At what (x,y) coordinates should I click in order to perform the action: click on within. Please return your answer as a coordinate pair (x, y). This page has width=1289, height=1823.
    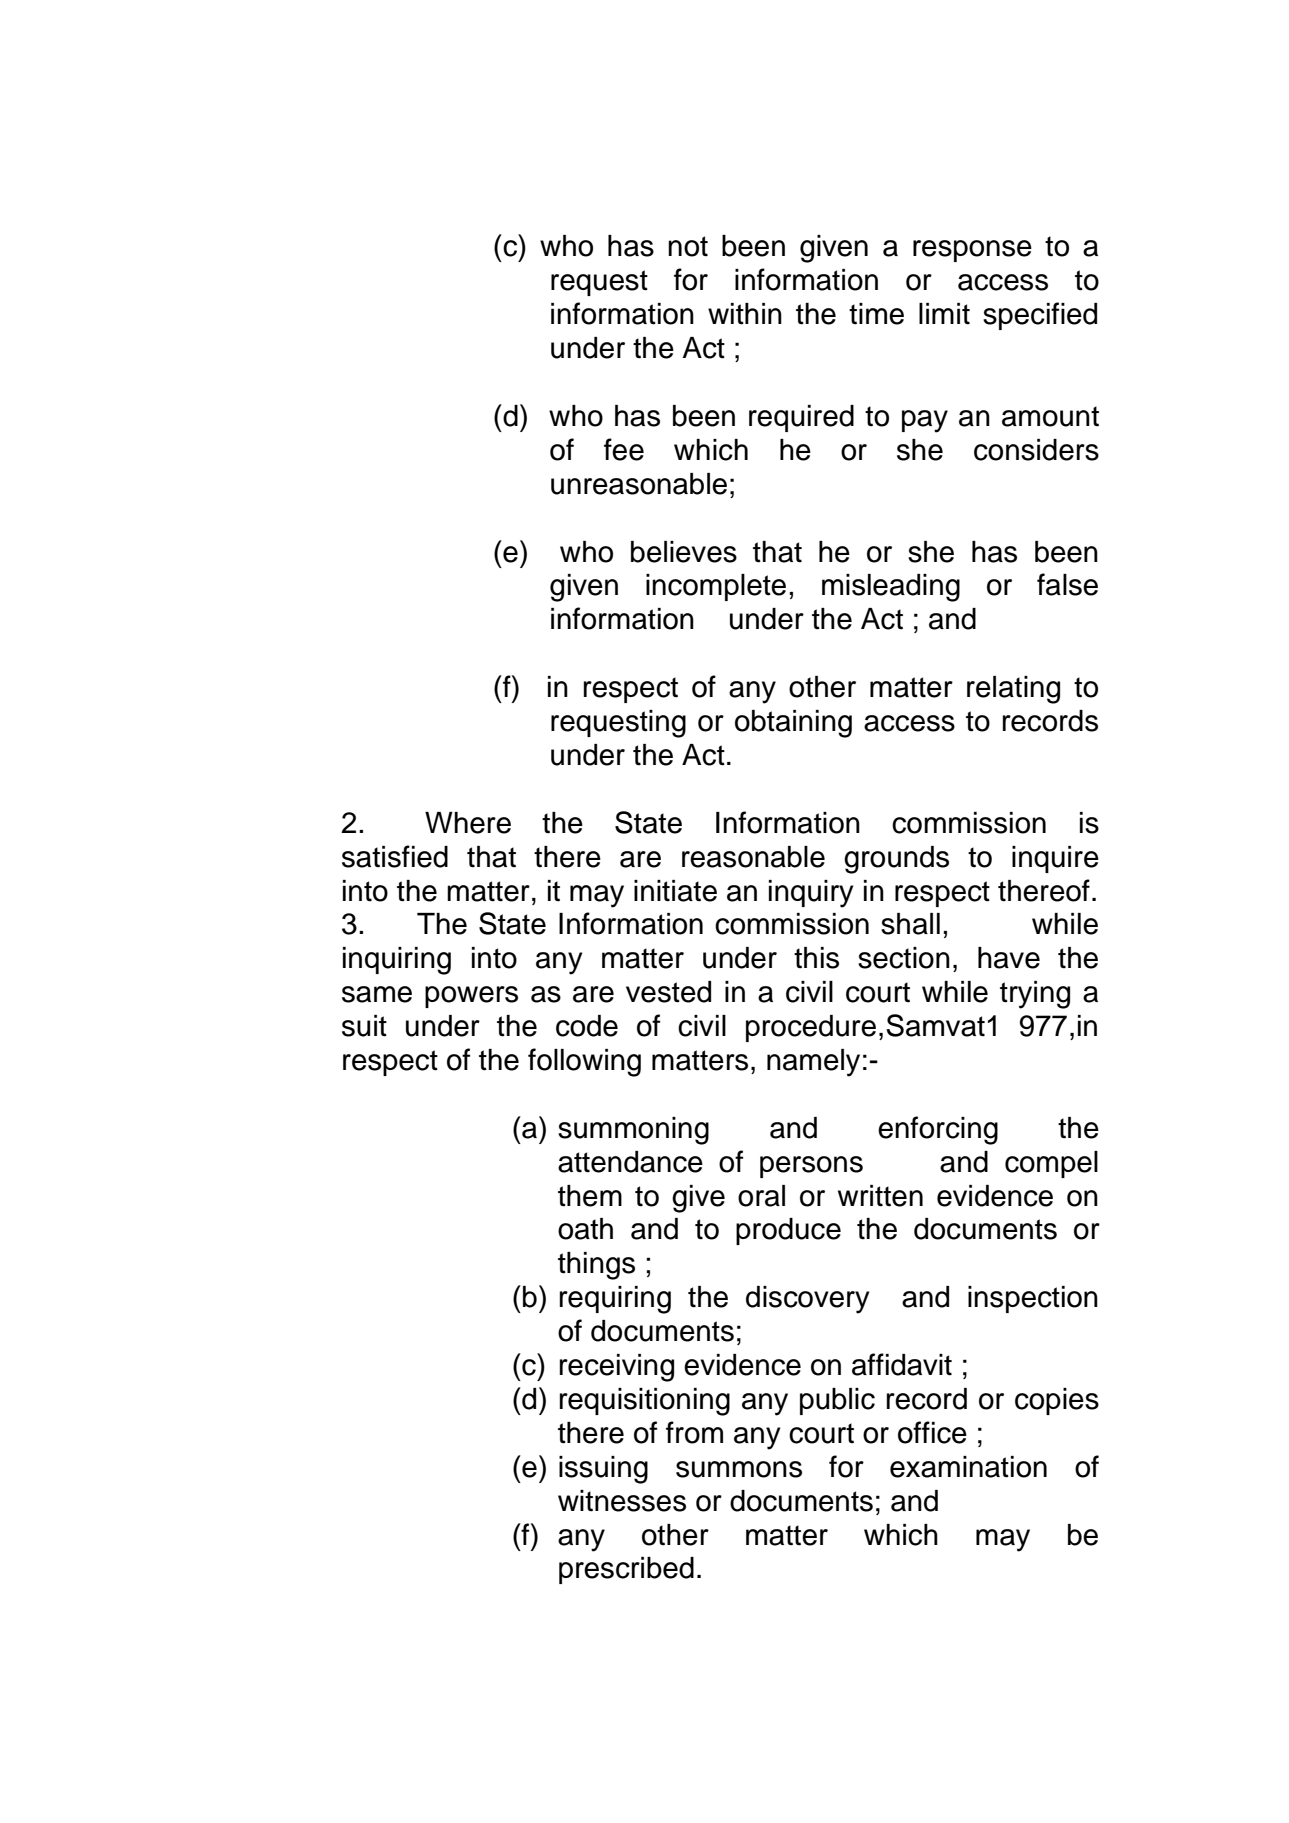
    Looking at the image, I should click on (745, 314).
